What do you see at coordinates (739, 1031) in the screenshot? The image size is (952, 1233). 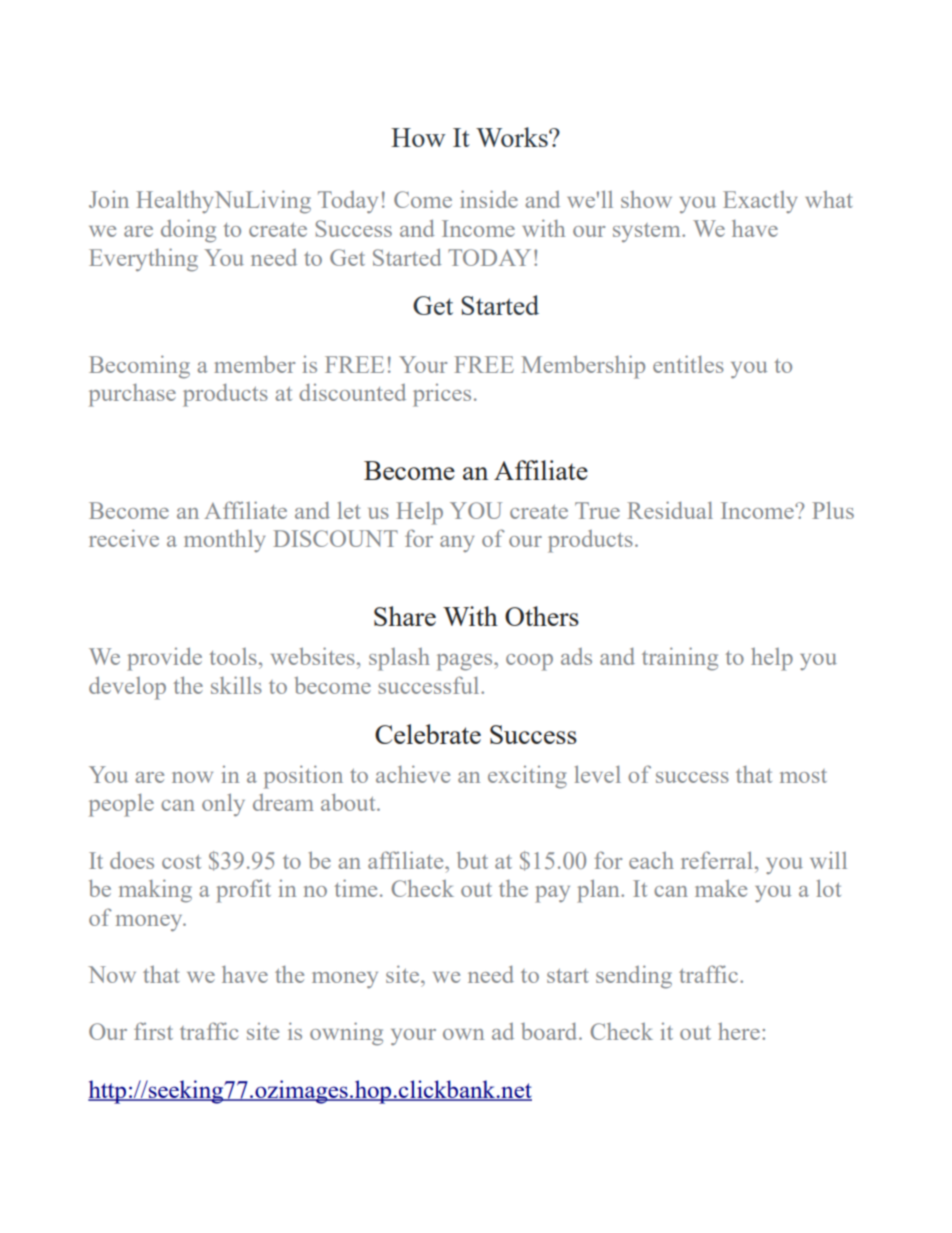 I see `here` at bounding box center [739, 1031].
